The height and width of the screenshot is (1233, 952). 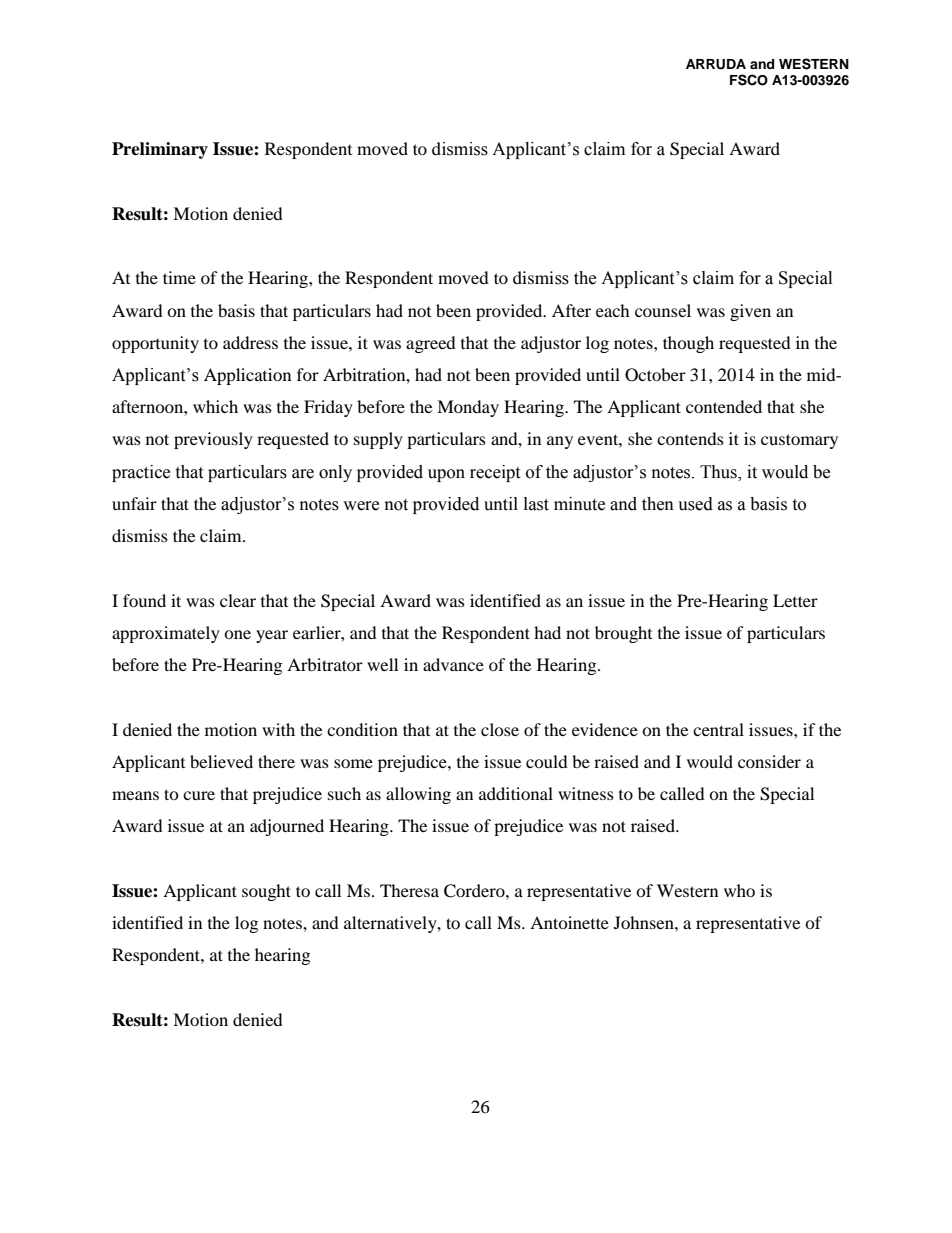 What do you see at coordinates (160, 150) in the screenshot?
I see `Preliminary` at bounding box center [160, 150].
